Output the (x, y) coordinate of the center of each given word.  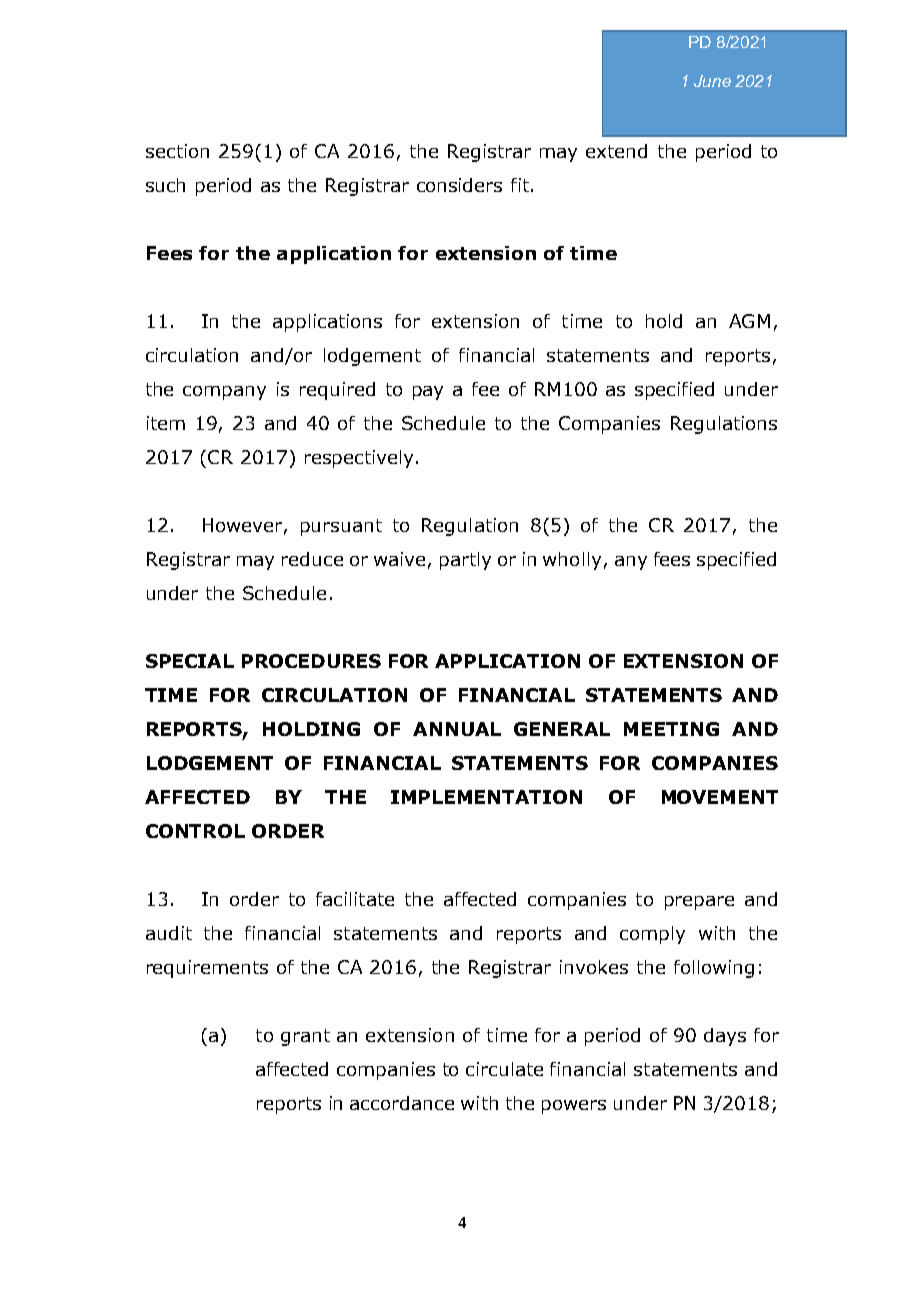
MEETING (671, 729)
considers (459, 185)
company (224, 393)
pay (428, 393)
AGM (749, 321)
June (712, 81)
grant (305, 1037)
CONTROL (195, 831)
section (177, 151)
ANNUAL (457, 729)
